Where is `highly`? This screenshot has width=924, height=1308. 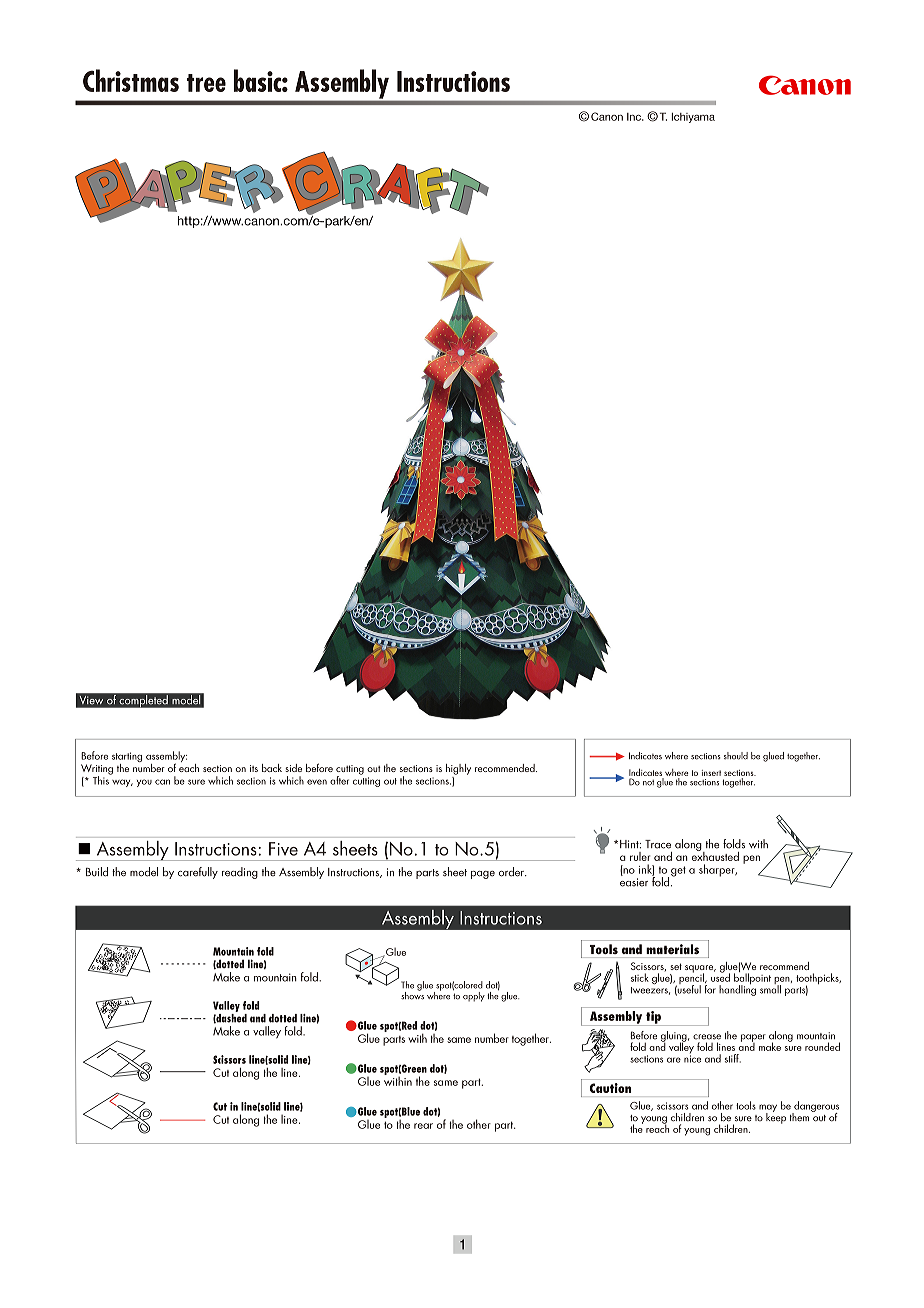
highly is located at coordinates (458, 769).
